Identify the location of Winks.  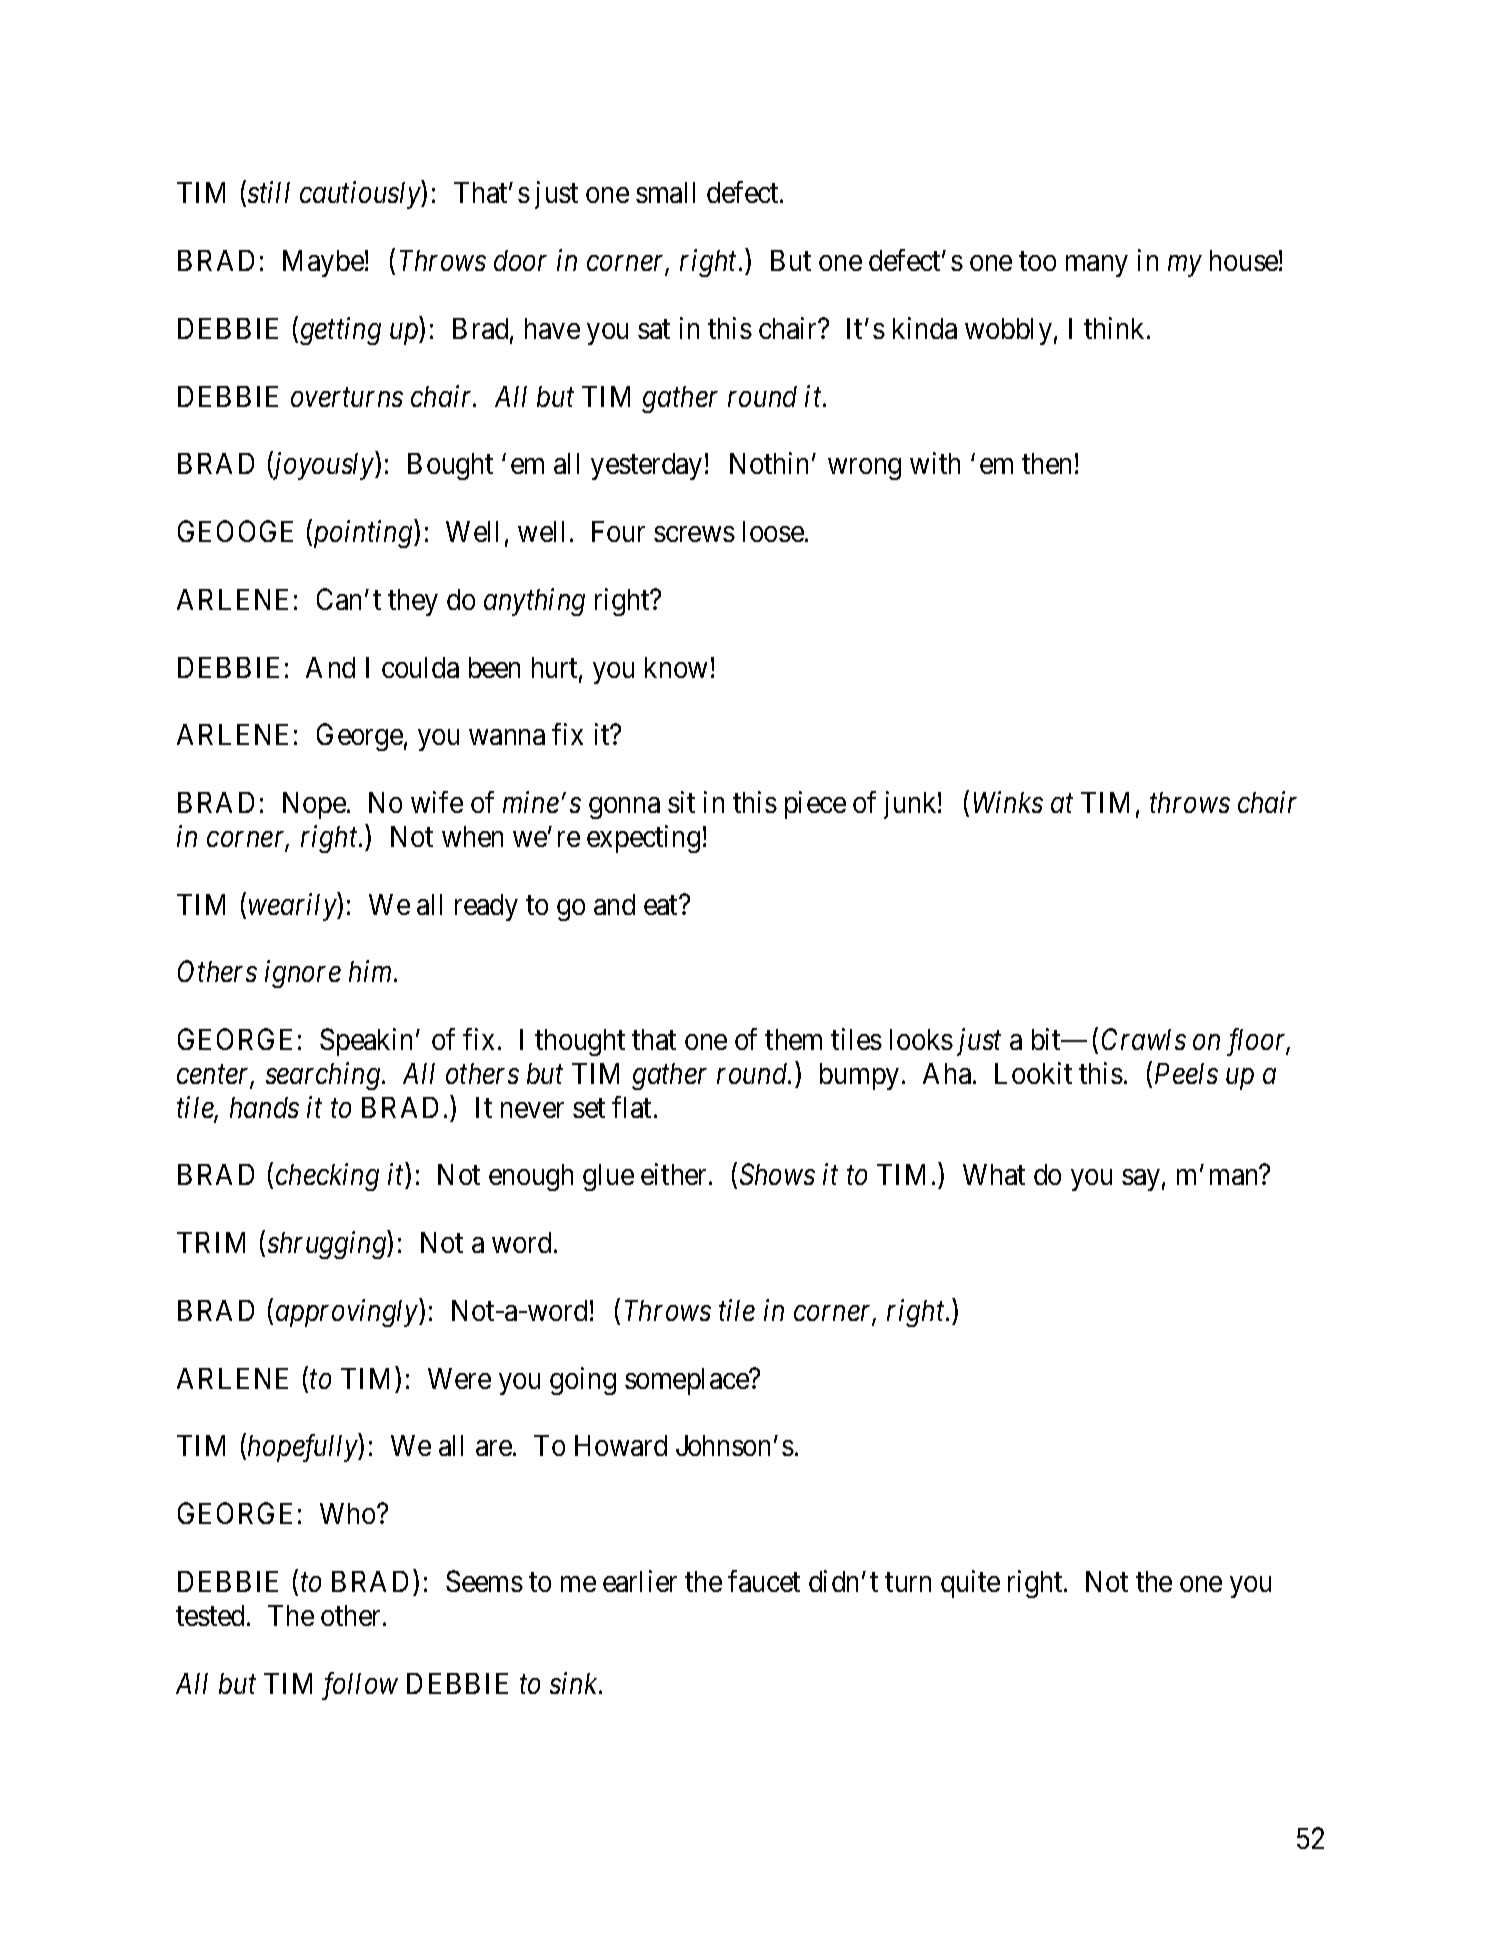
(1008, 802).
